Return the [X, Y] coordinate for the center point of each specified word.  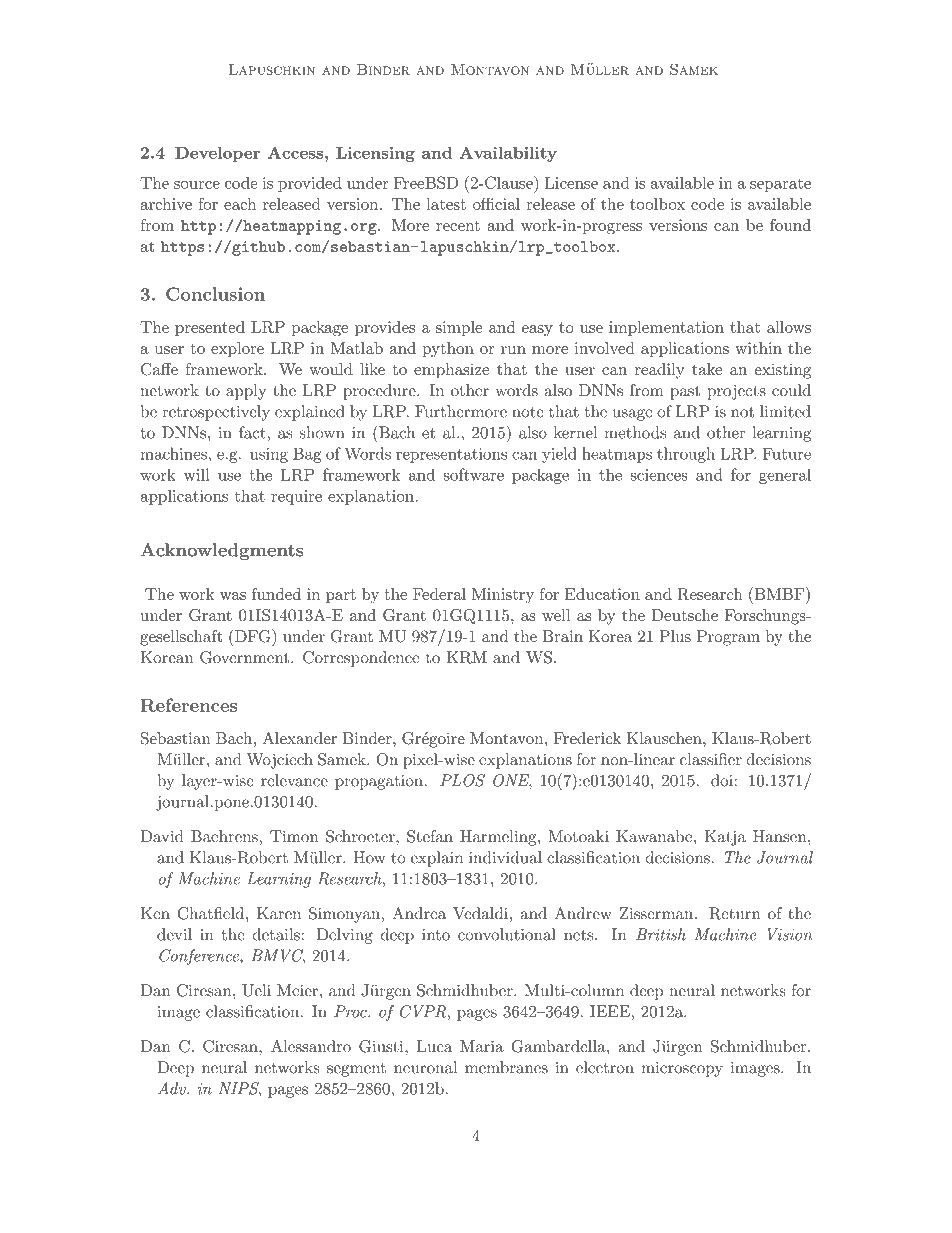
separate [780, 185]
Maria [482, 1046]
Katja [725, 838]
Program [728, 638]
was [233, 596]
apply [246, 392]
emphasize [451, 371]
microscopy [682, 1069]
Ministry [503, 596]
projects [736, 392]
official [496, 203]
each [240, 204]
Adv [173, 1088]
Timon [294, 836]
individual [505, 857]
